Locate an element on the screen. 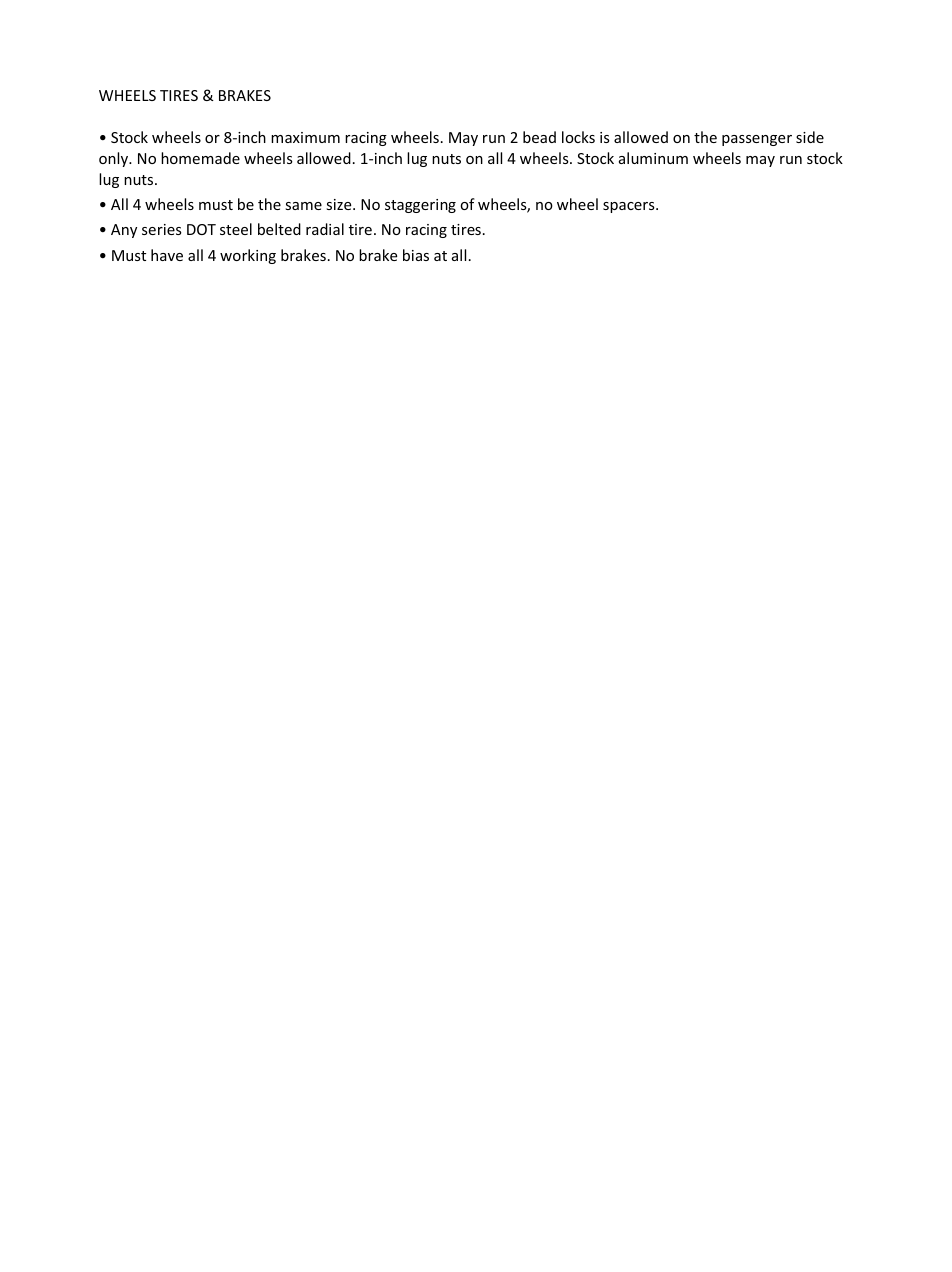  same is located at coordinates (303, 206).
